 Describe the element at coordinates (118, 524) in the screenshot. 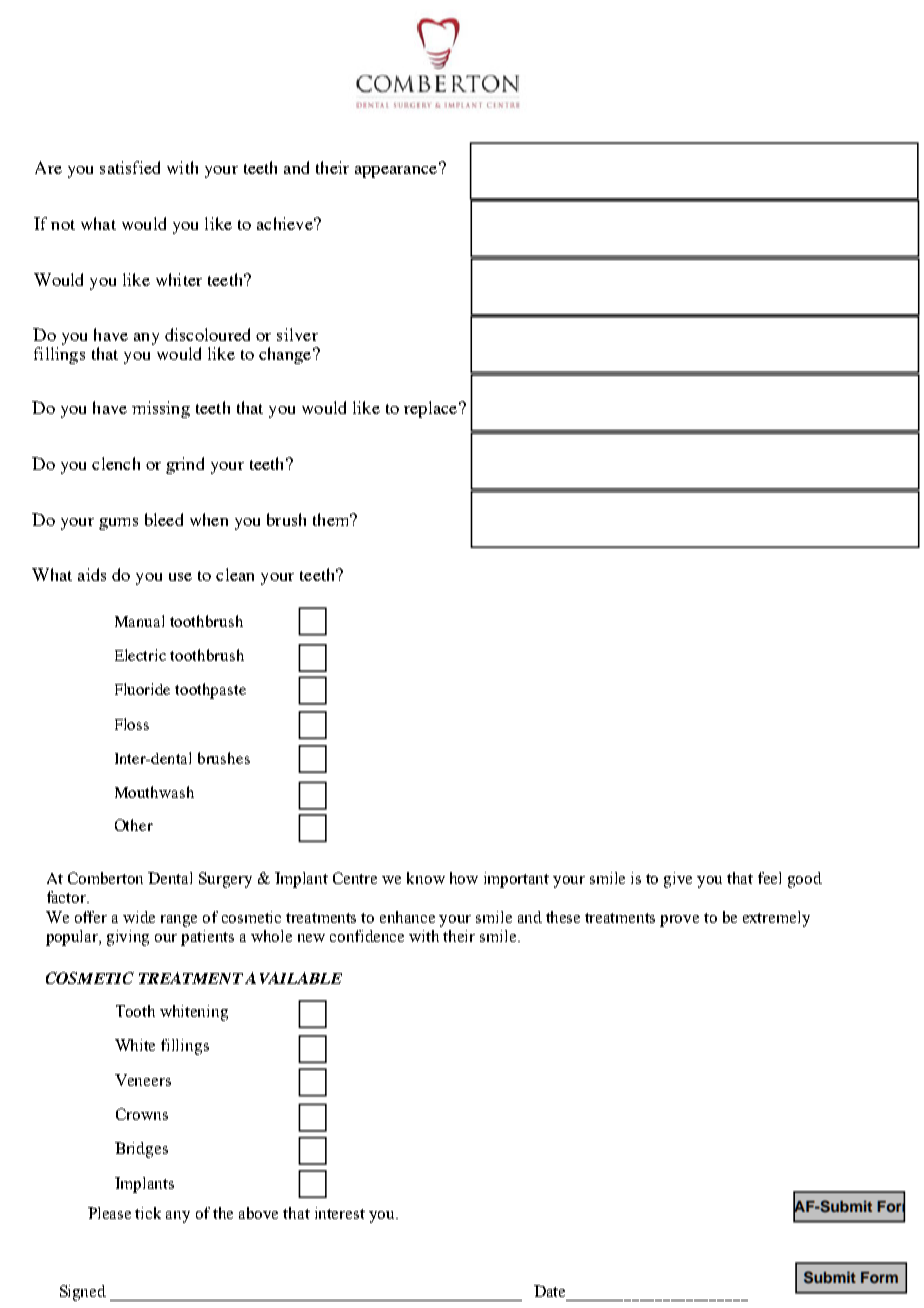

I see `gums` at that location.
